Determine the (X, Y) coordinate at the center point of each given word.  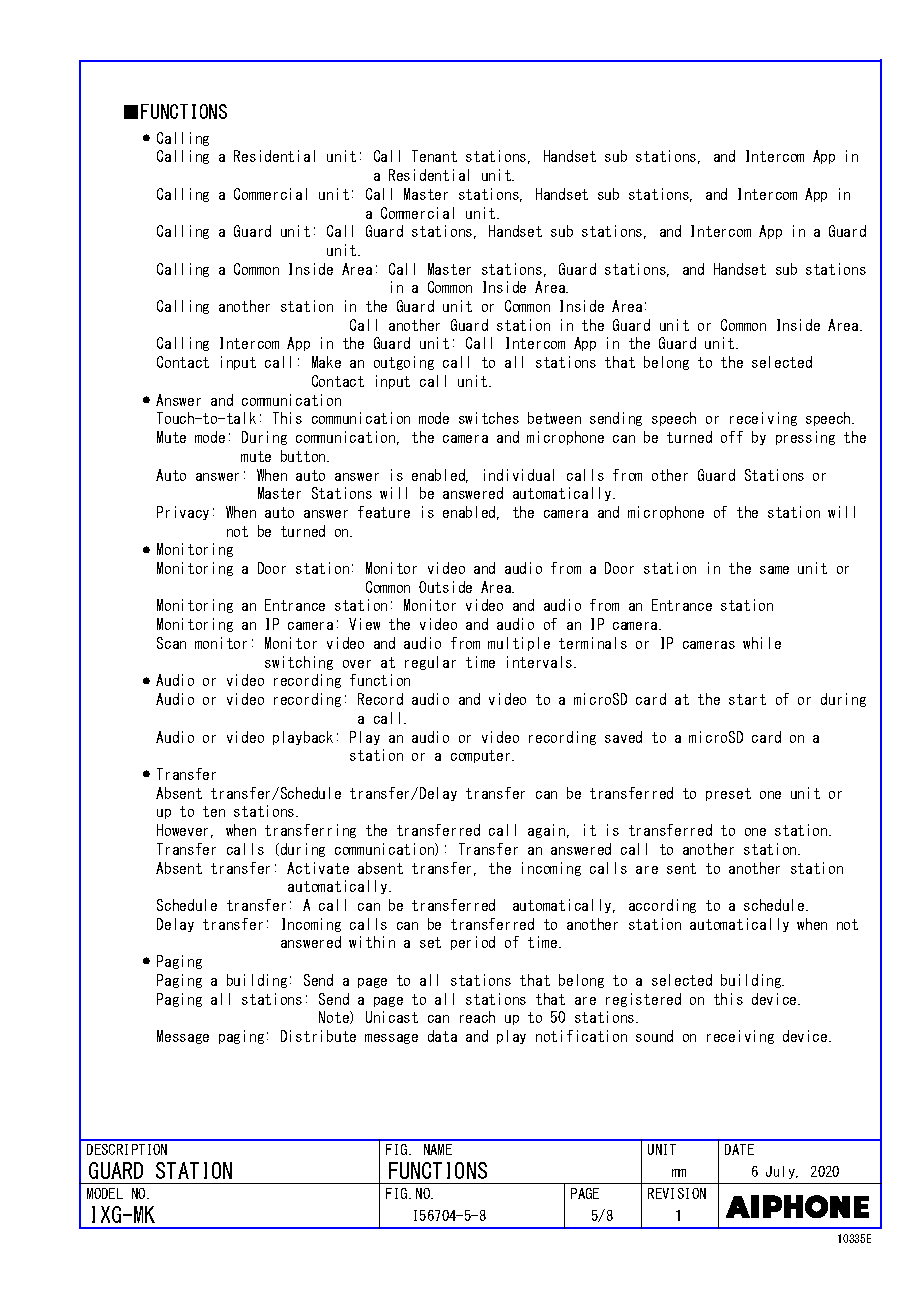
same (774, 570)
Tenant (434, 156)
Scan (171, 643)
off (732, 437)
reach (477, 1017)
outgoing (404, 363)
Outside (445, 587)
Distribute (318, 1036)
